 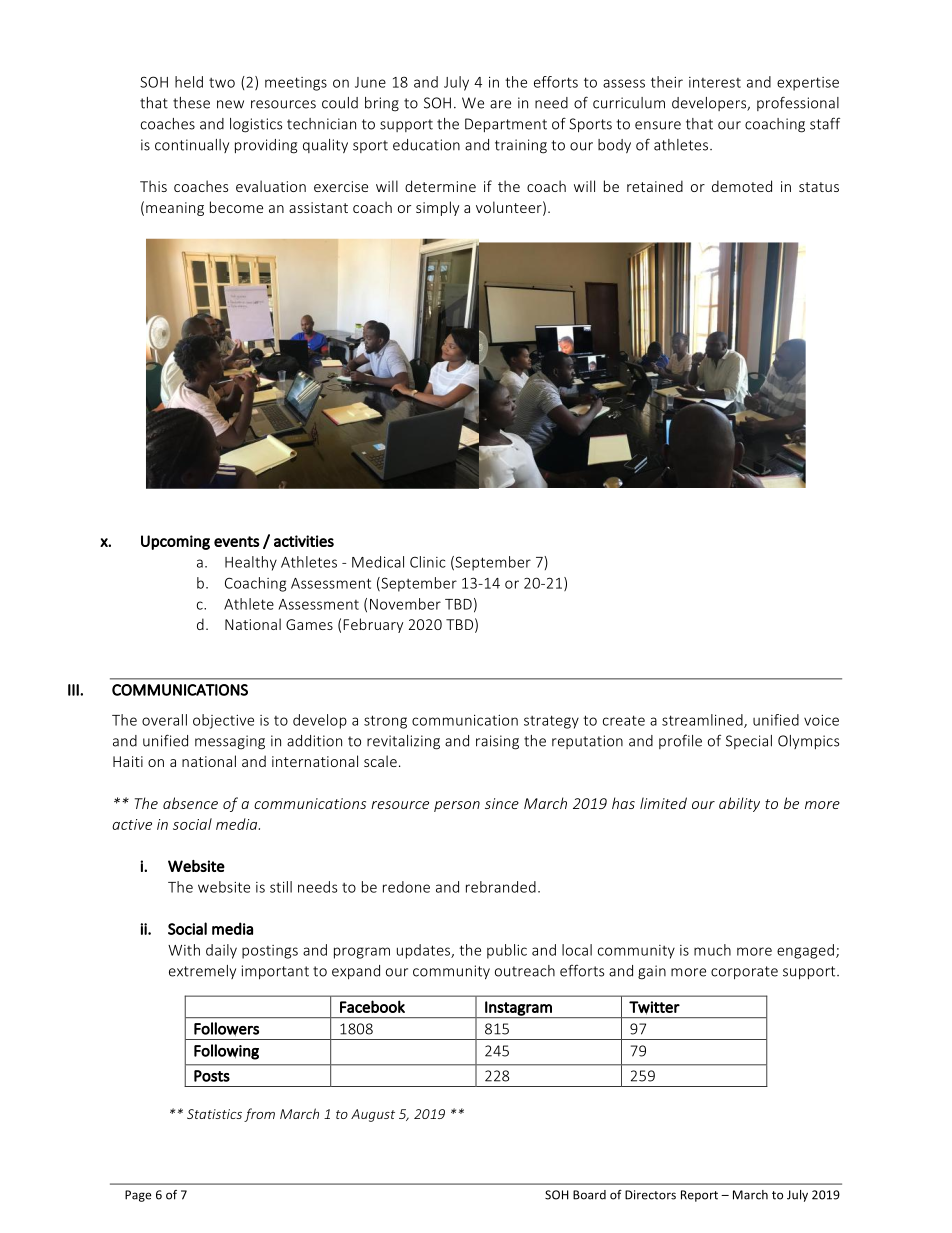 I want to click on interest, so click(x=715, y=82).
